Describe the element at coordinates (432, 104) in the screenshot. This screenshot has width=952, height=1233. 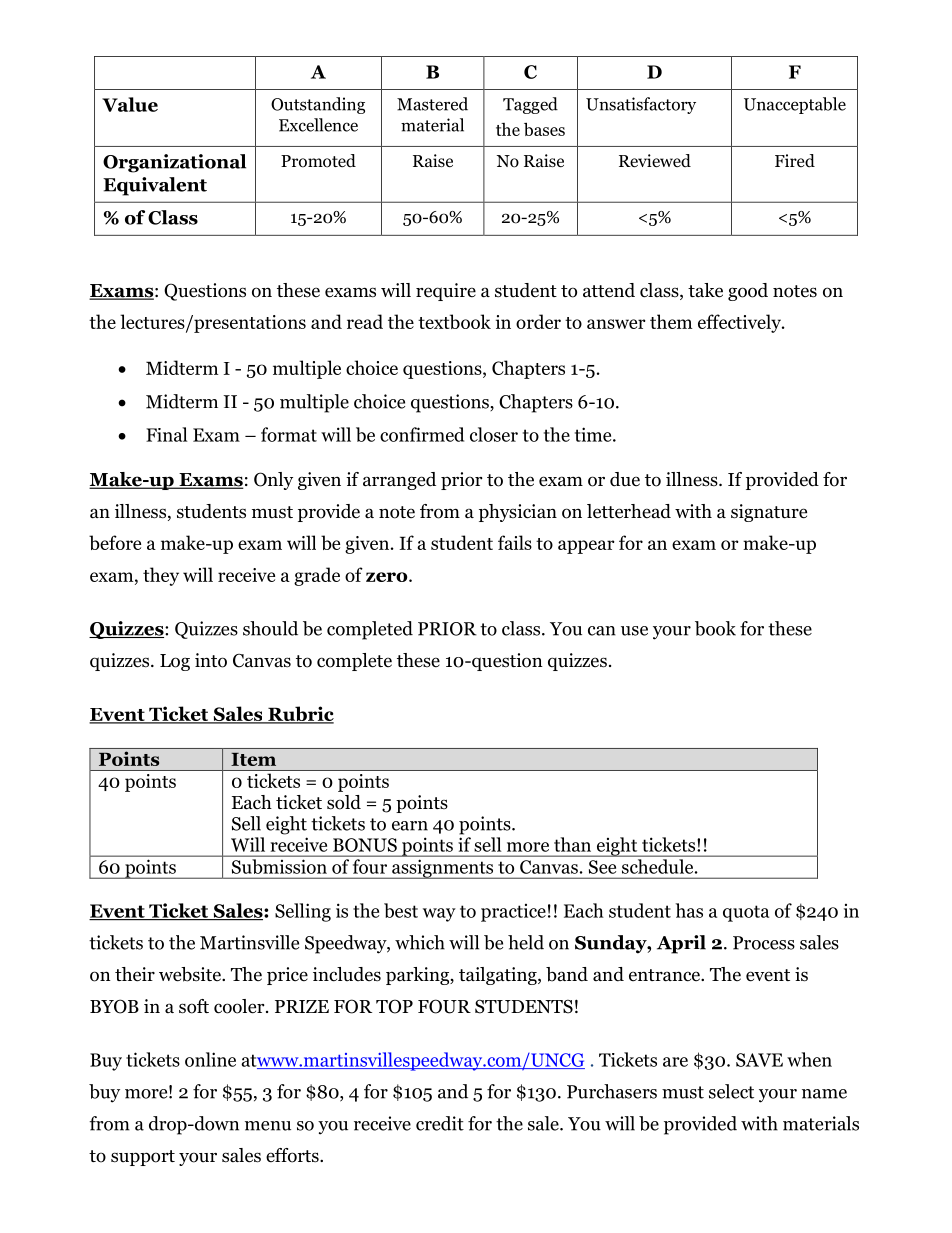
I see `Mastered` at that location.
